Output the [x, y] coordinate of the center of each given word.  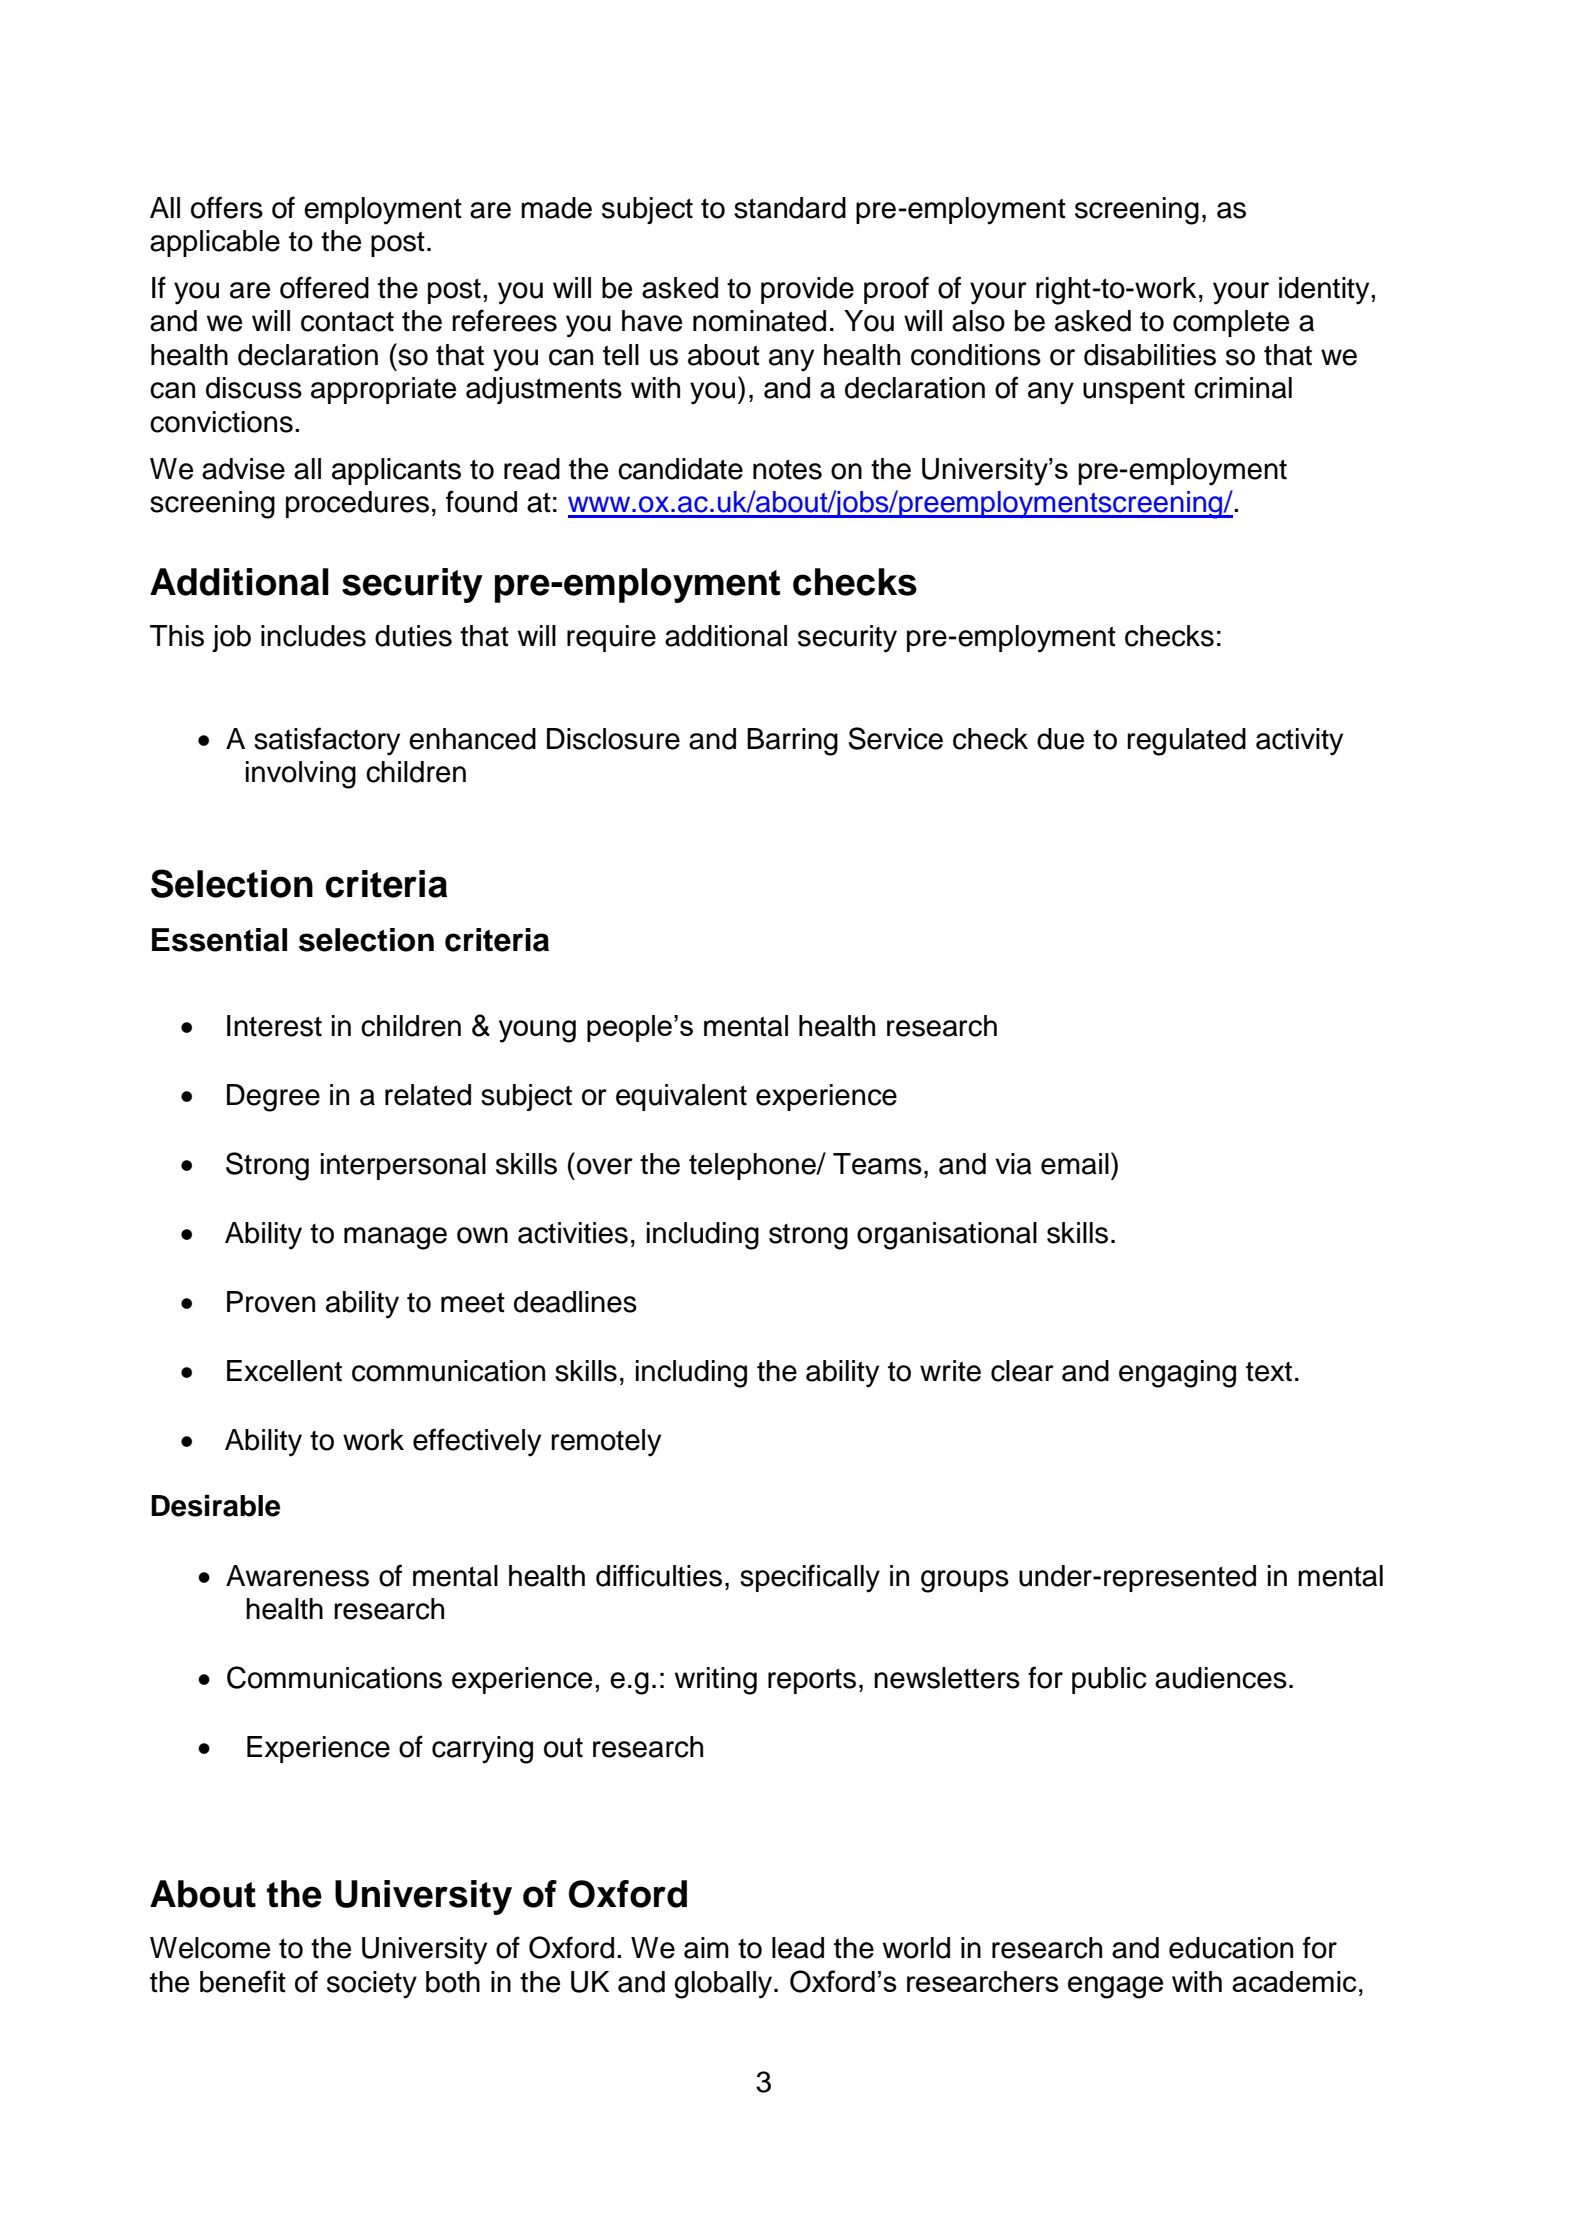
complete [1231, 323]
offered [324, 287]
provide [807, 290]
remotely [606, 1443]
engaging [1177, 1374]
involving [301, 775]
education [1231, 1948]
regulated [1186, 742]
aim [706, 1948]
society [372, 1985]
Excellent [284, 1371]
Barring [792, 742]
